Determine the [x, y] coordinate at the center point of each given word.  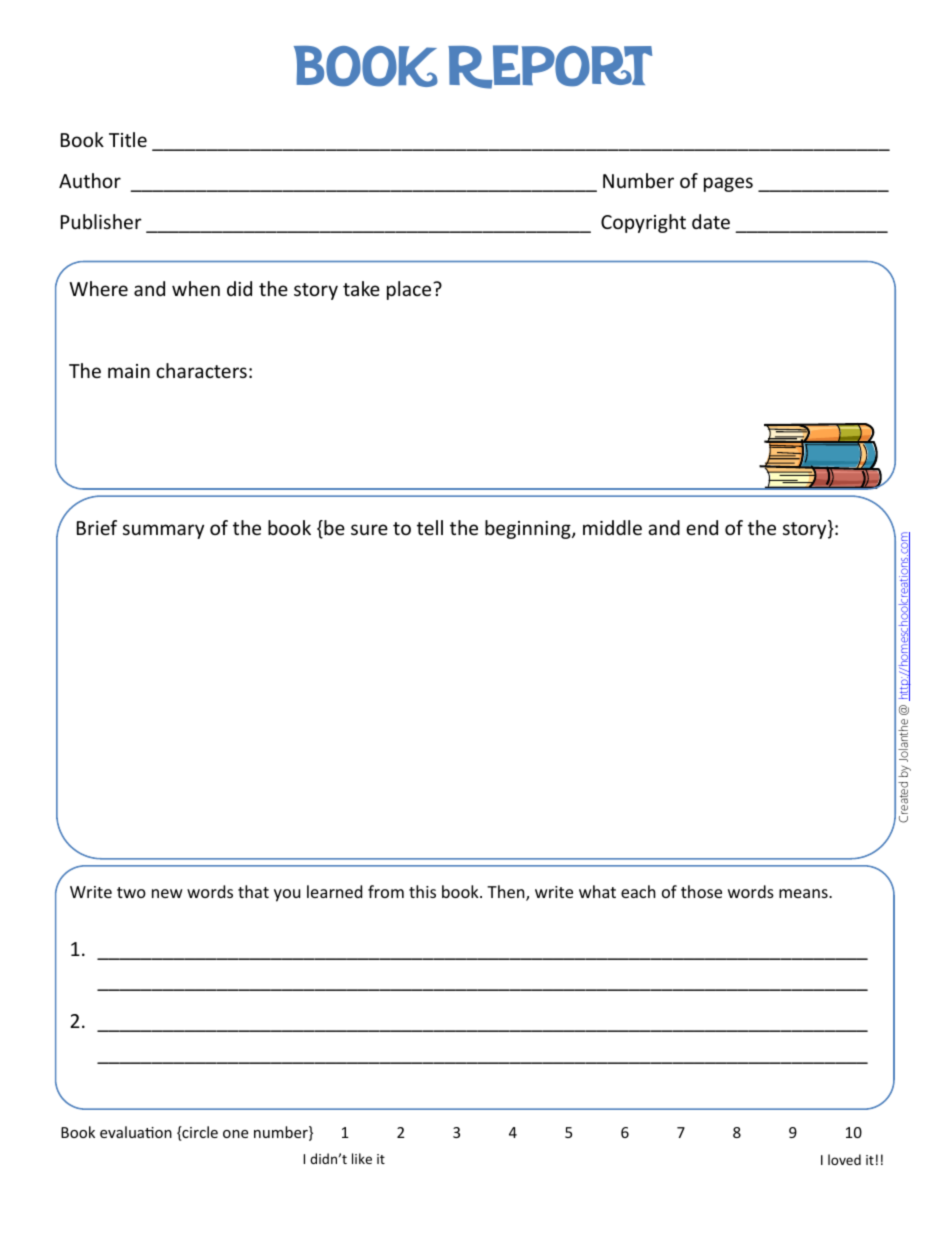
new [167, 893]
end [702, 527]
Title [128, 139]
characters [201, 370]
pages [728, 184]
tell [430, 527]
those [701, 891]
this [422, 891]
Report [550, 67]
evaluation [136, 1132]
